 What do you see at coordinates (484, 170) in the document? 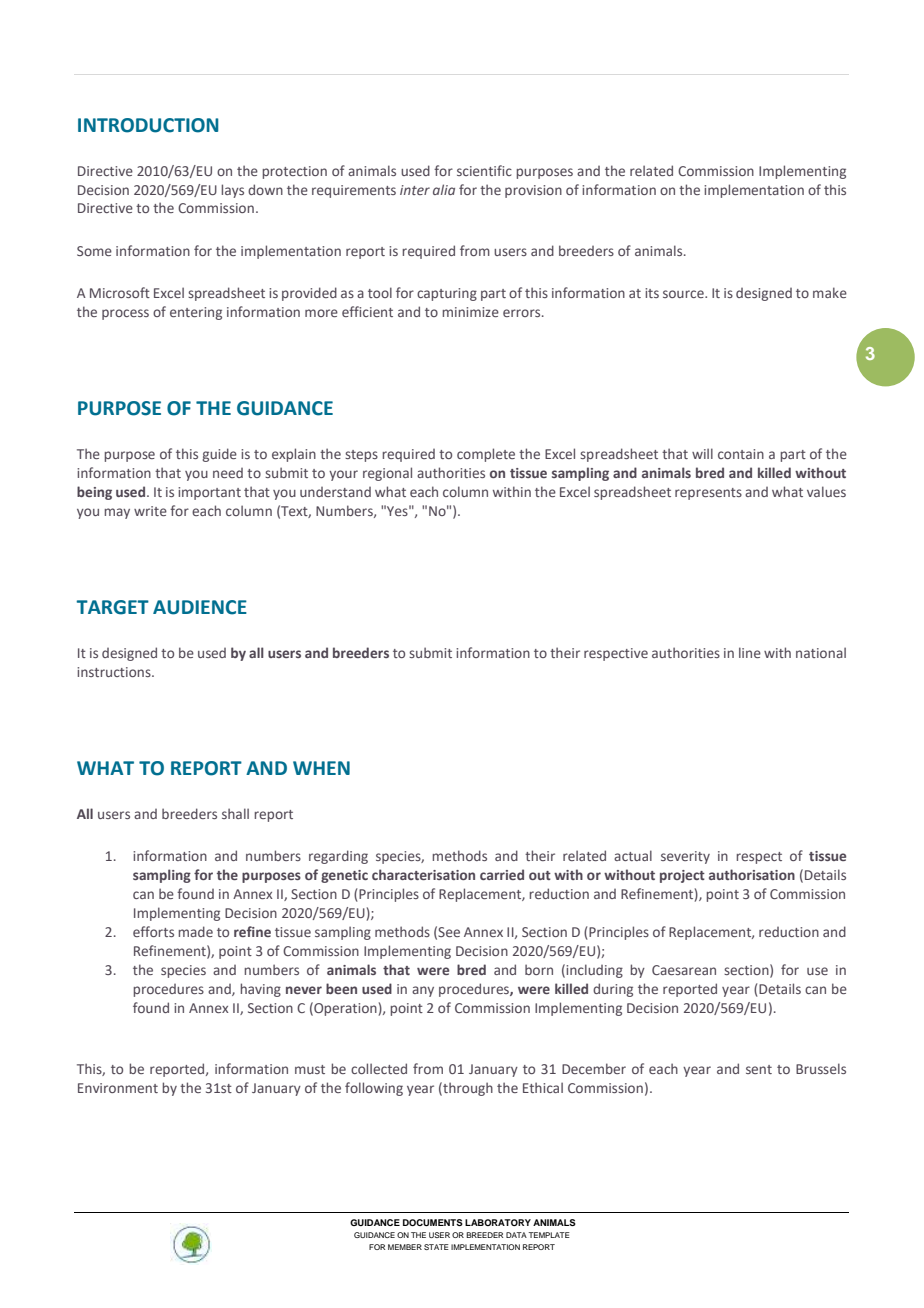
I see `scientific` at bounding box center [484, 170].
